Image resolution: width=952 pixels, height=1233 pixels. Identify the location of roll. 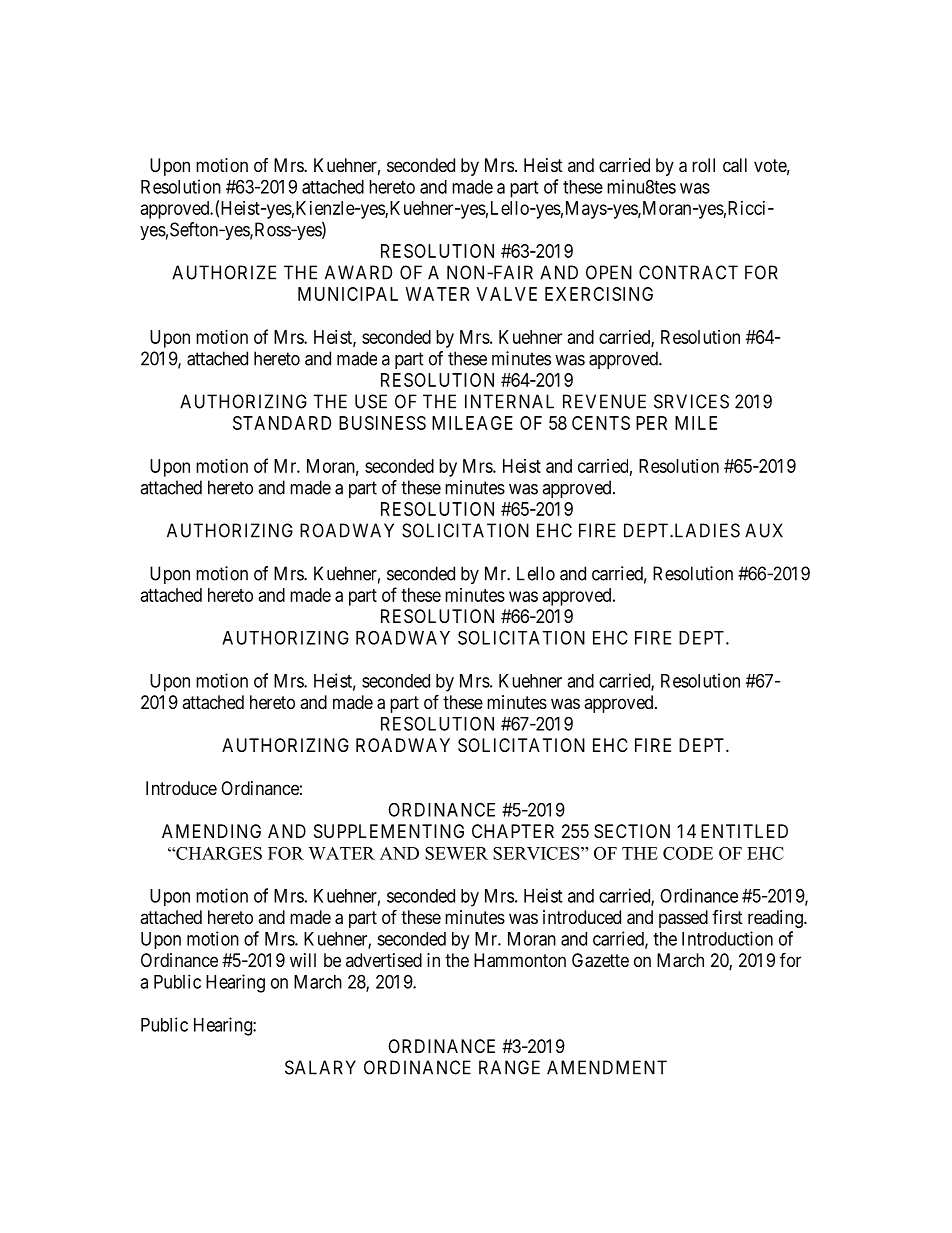
(703, 165).
